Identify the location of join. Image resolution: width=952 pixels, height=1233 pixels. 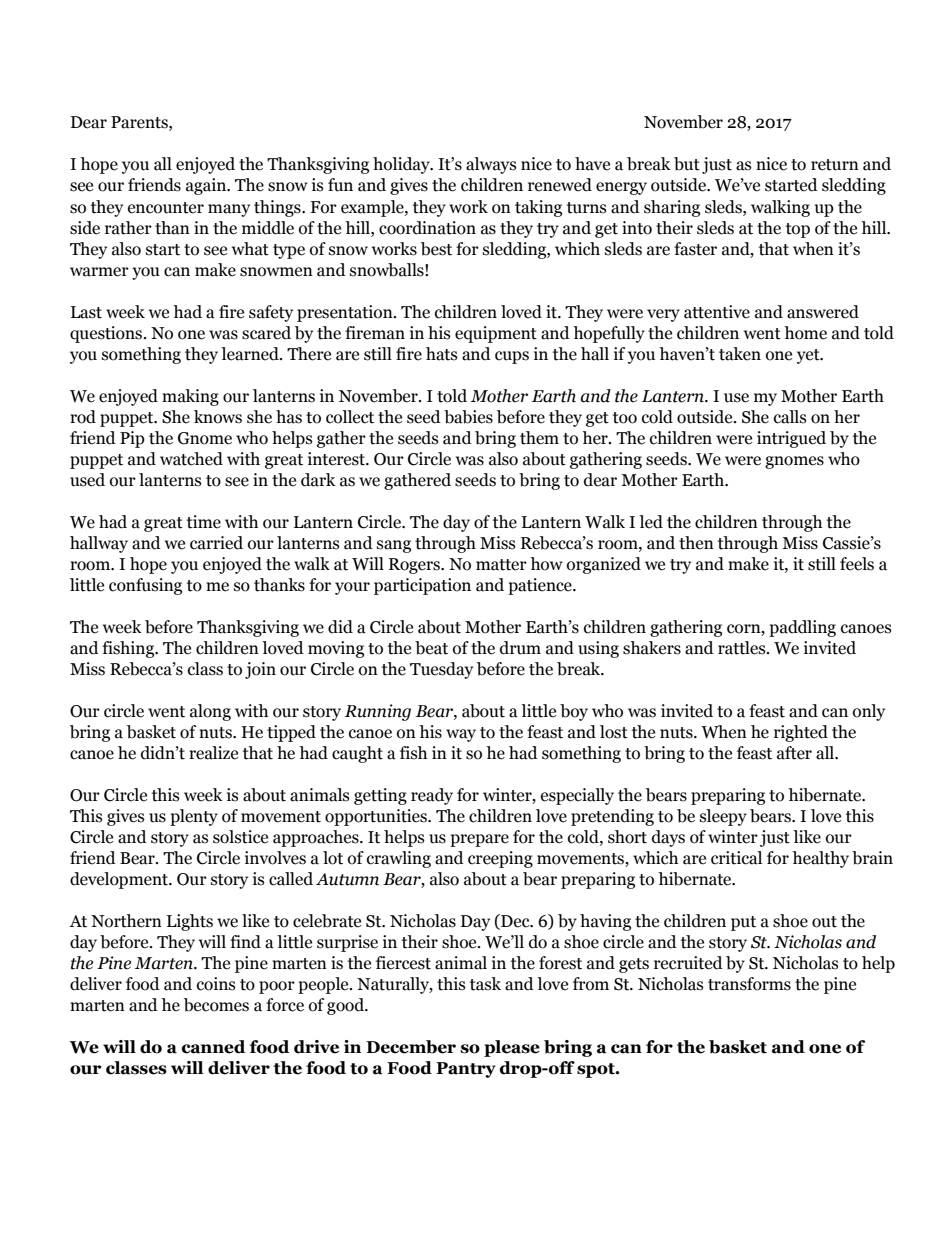
(260, 670).
